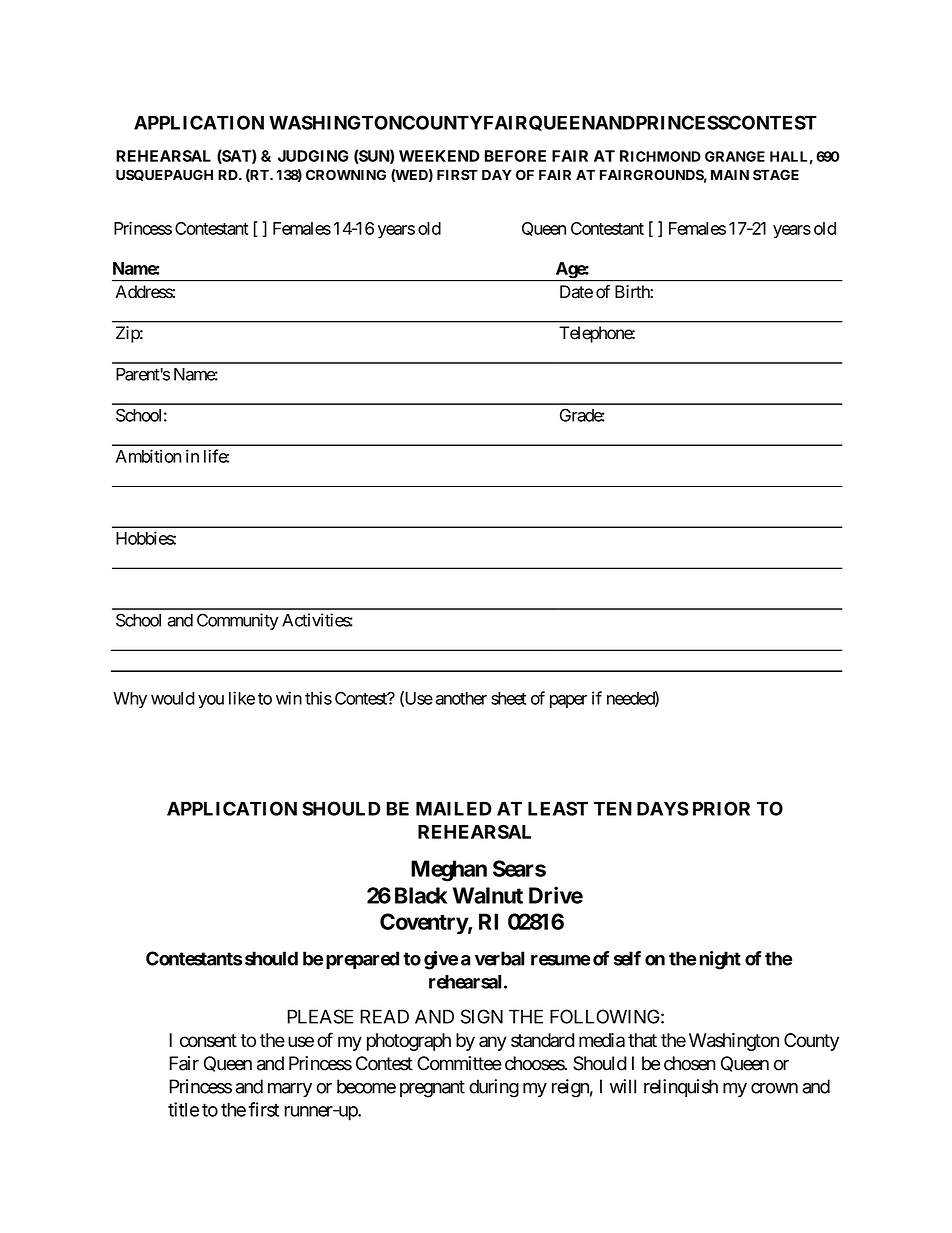 The width and height of the screenshot is (952, 1233). What do you see at coordinates (730, 175) in the screenshot?
I see `MAIN` at bounding box center [730, 175].
